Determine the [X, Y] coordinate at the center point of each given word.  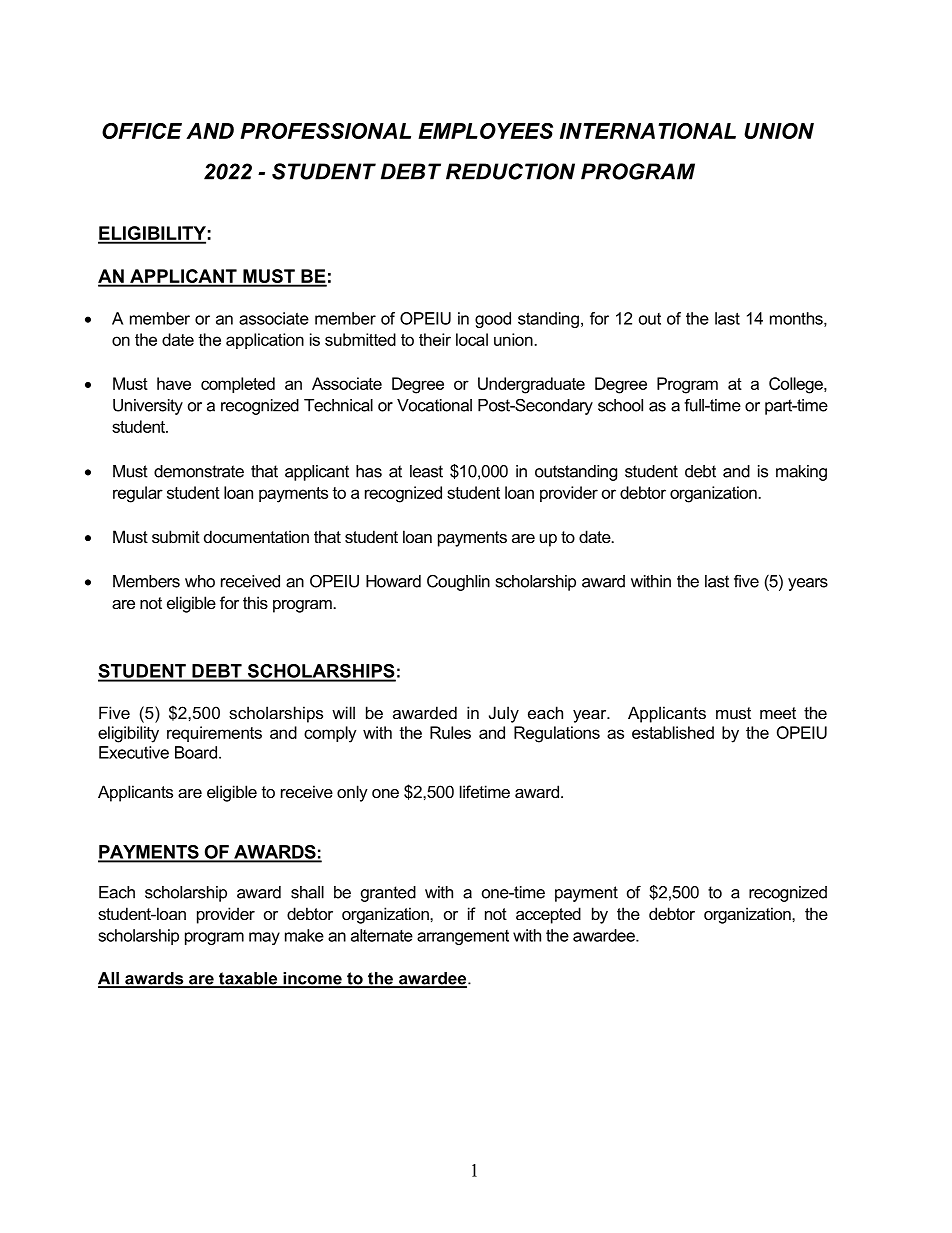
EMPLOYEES [485, 131]
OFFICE [142, 131]
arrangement [463, 937]
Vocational [434, 405]
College [797, 385]
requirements [214, 734]
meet [778, 713]
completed [238, 385]
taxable [248, 979]
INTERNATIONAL [648, 131]
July [504, 714]
